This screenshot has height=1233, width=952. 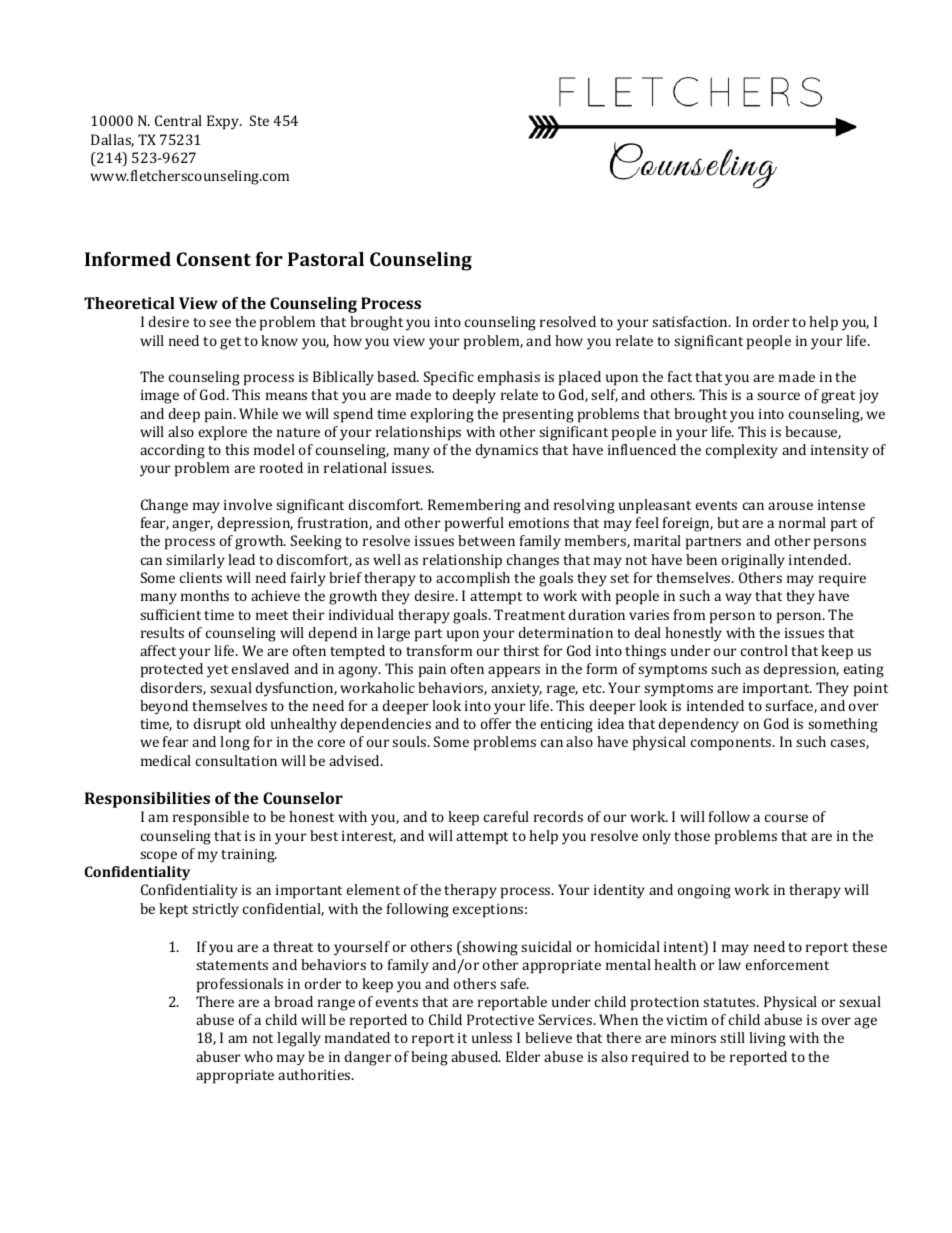 What do you see at coordinates (742, 451) in the screenshot?
I see `complexity` at bounding box center [742, 451].
